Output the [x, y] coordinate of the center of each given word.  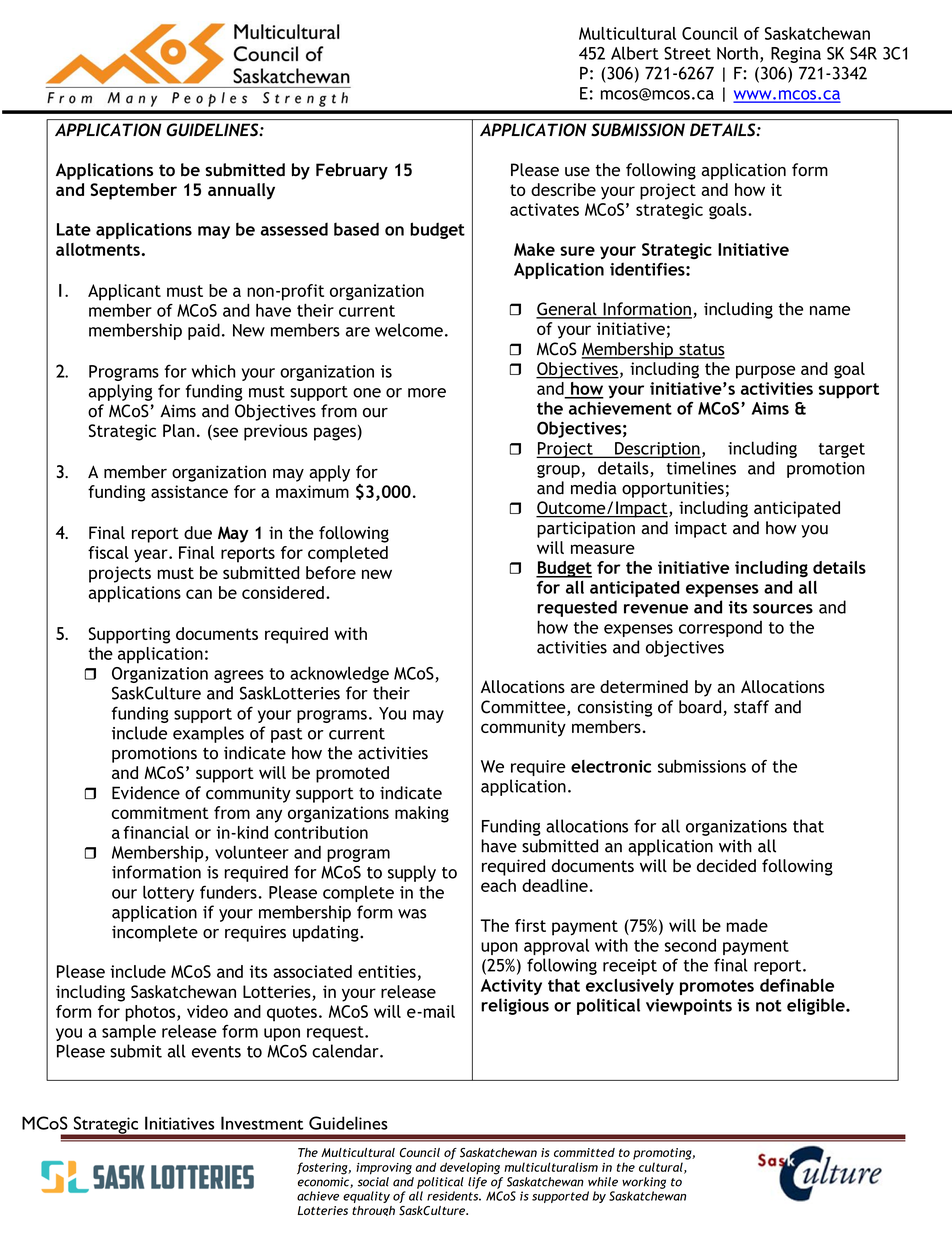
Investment [262, 1123]
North [737, 53]
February [352, 171]
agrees [239, 676]
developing [470, 1168]
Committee [524, 708]
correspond [720, 629]
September [133, 191]
